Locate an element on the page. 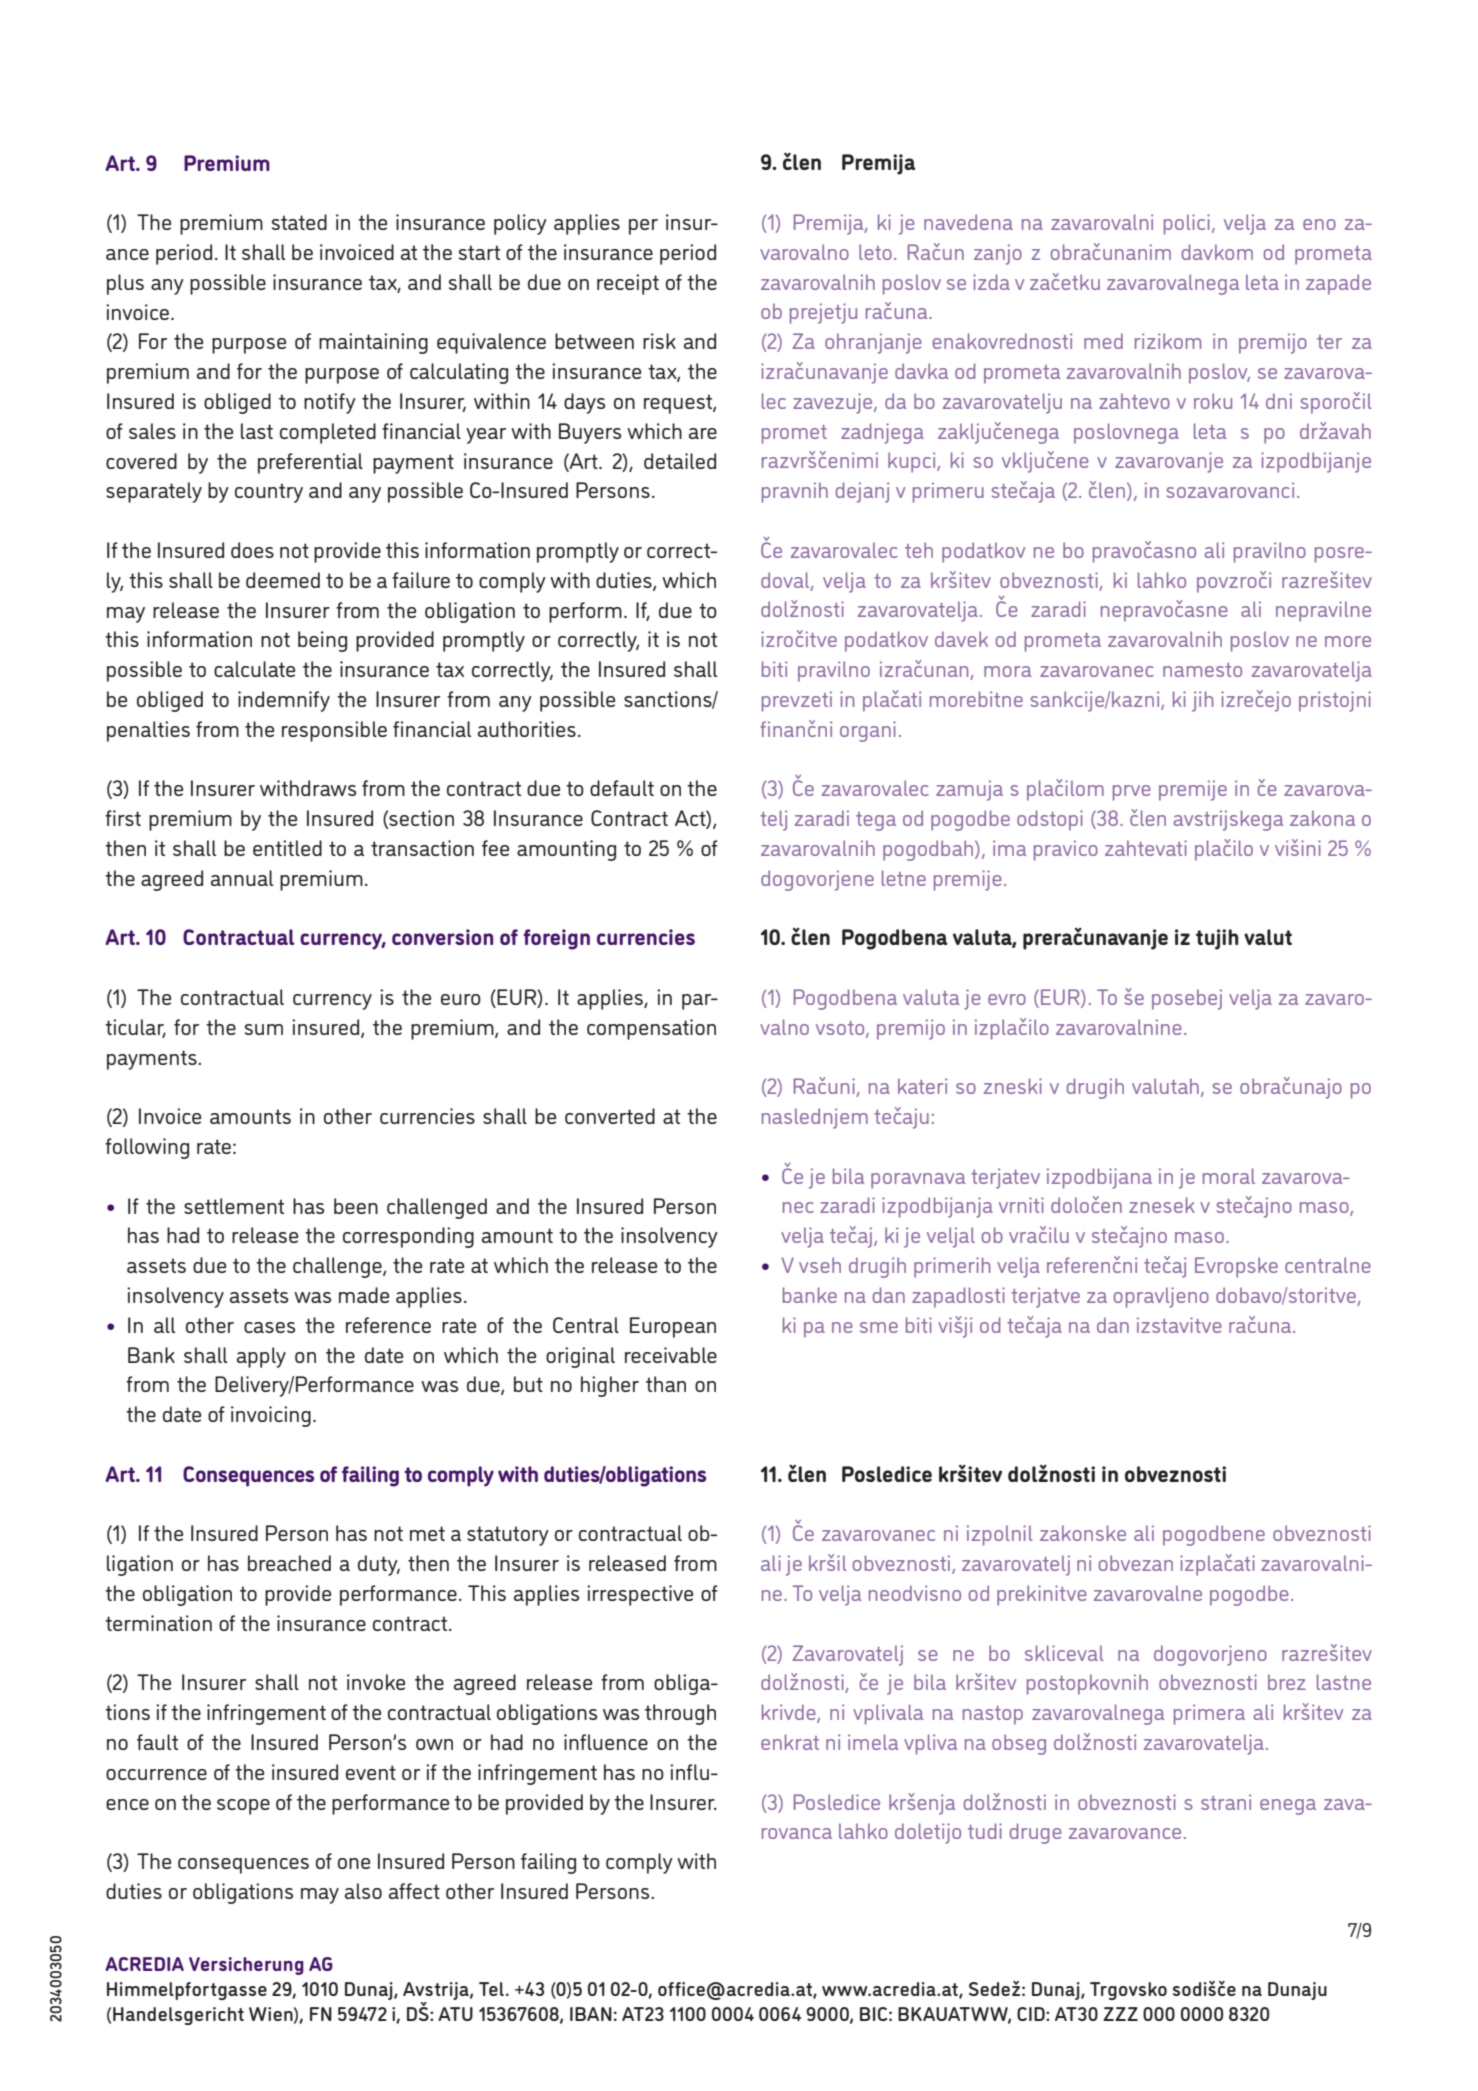  roku is located at coordinates (1213, 401).
